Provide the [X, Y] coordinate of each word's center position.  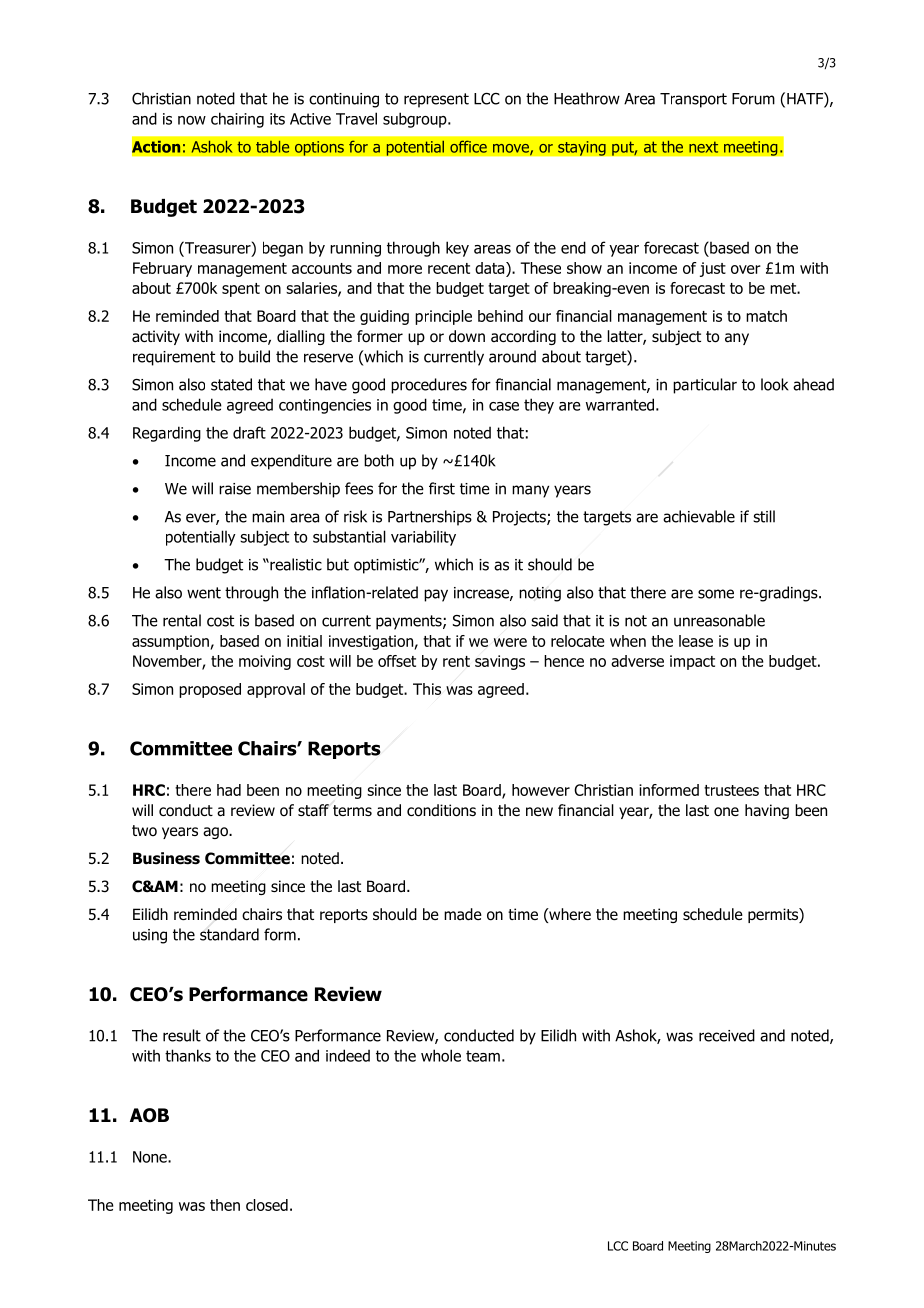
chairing [237, 120]
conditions [441, 810]
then [225, 1205]
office [468, 146]
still [764, 516]
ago [216, 833]
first [442, 488]
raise [235, 489]
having [767, 811]
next [703, 147]
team [483, 1056]
